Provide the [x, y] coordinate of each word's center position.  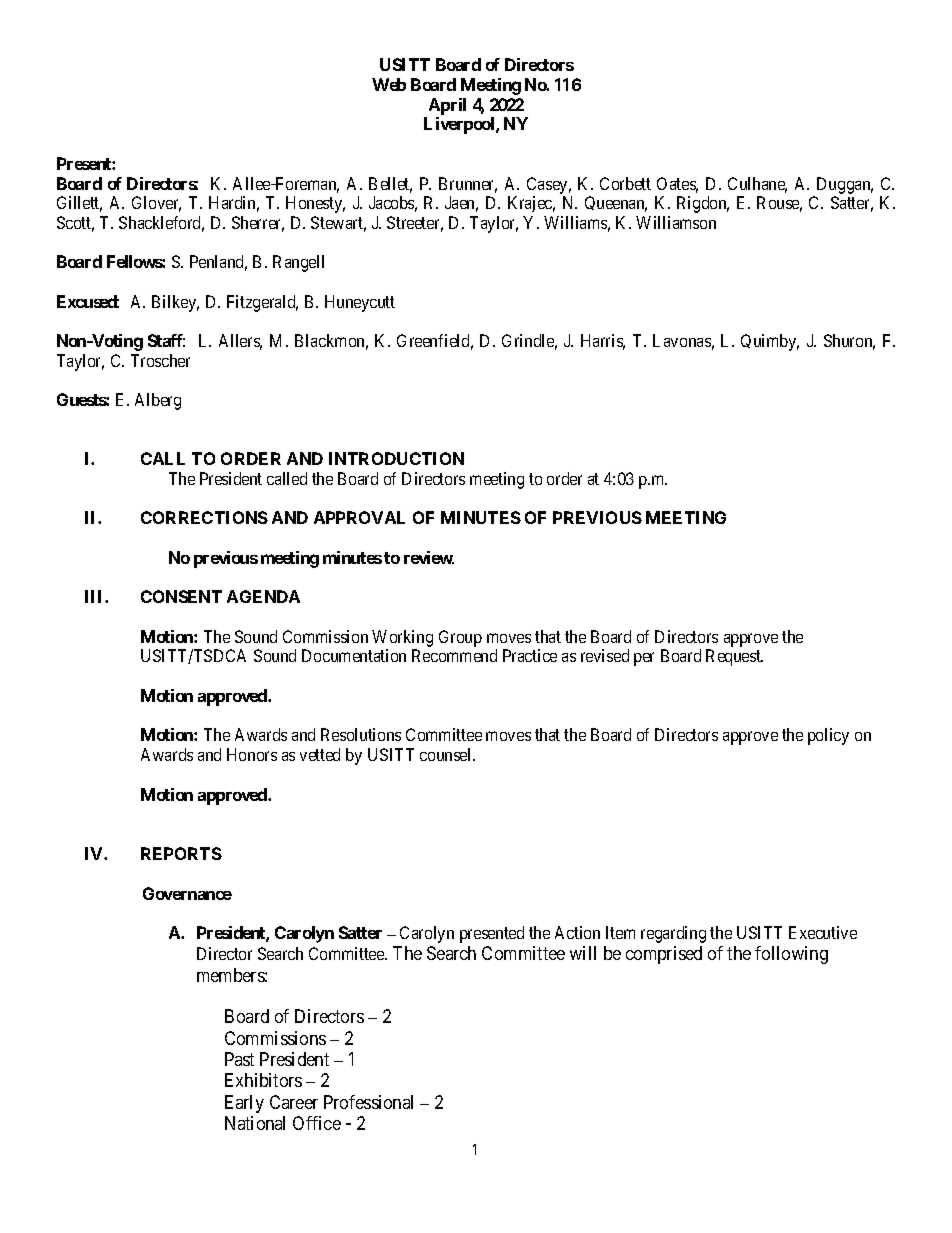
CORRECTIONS [204, 517]
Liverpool [460, 125]
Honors [252, 754]
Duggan [845, 185]
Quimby [770, 342]
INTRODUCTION [396, 458]
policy [828, 736]
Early [244, 1104]
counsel [447, 754]
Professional [368, 1102]
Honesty [315, 204]
